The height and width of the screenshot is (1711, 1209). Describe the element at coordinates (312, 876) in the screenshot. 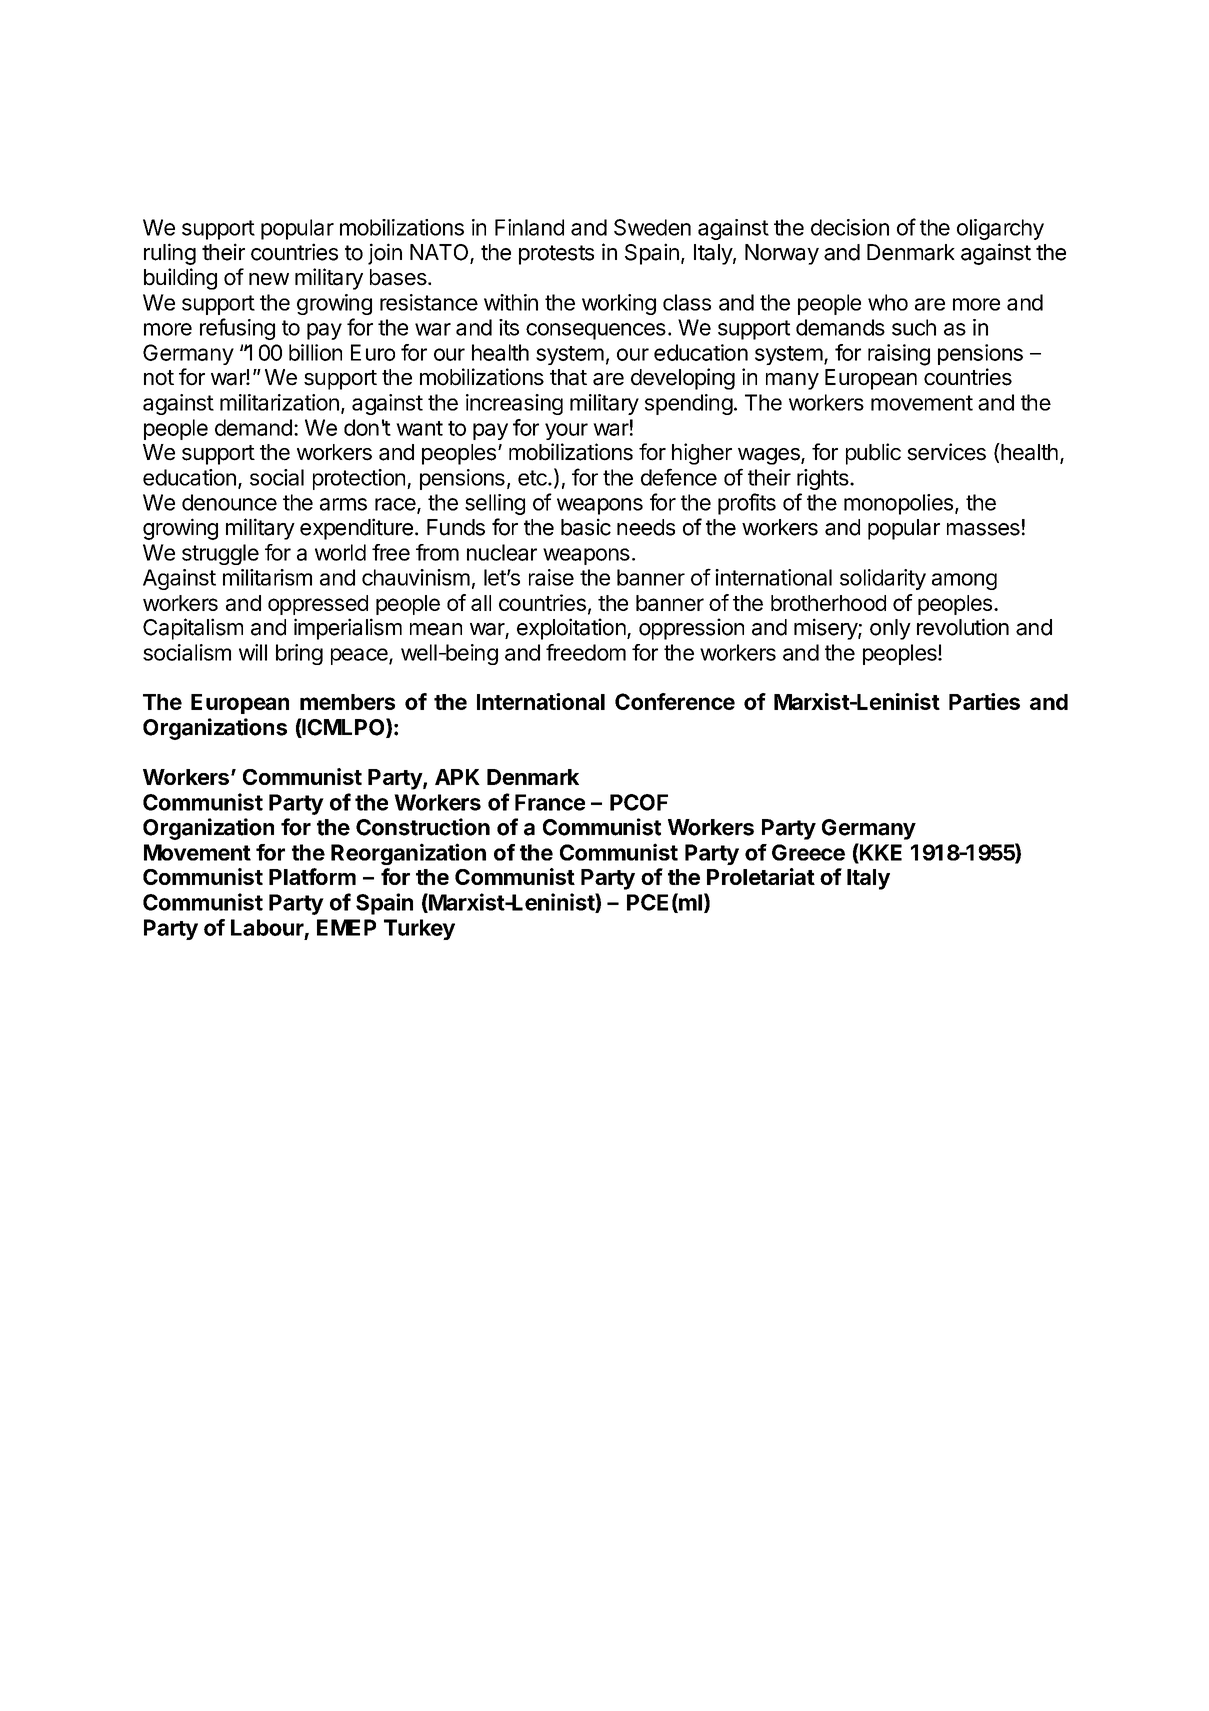

I see `Platform` at that location.
